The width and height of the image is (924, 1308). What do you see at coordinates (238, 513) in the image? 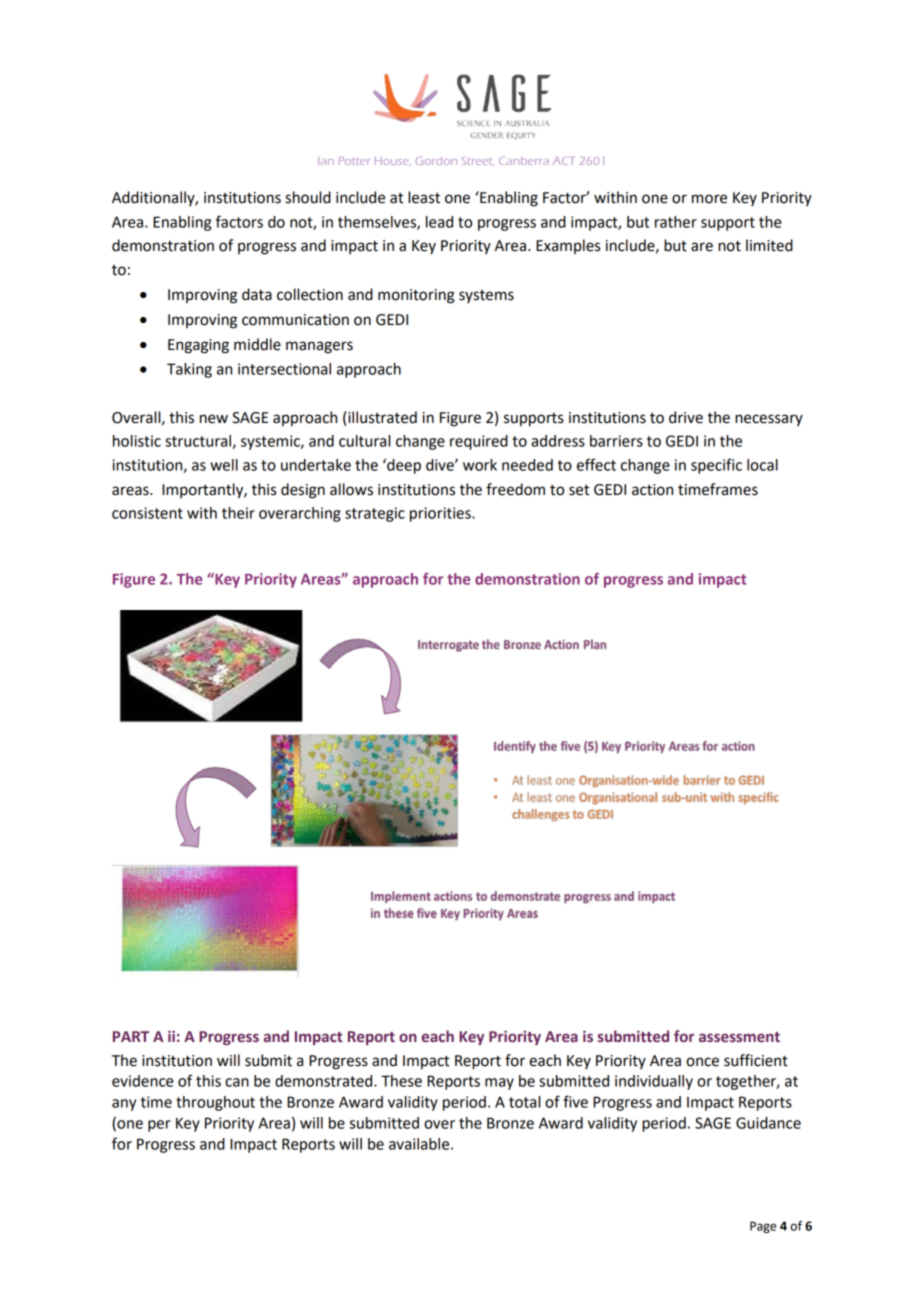
I see `their` at bounding box center [238, 513].
